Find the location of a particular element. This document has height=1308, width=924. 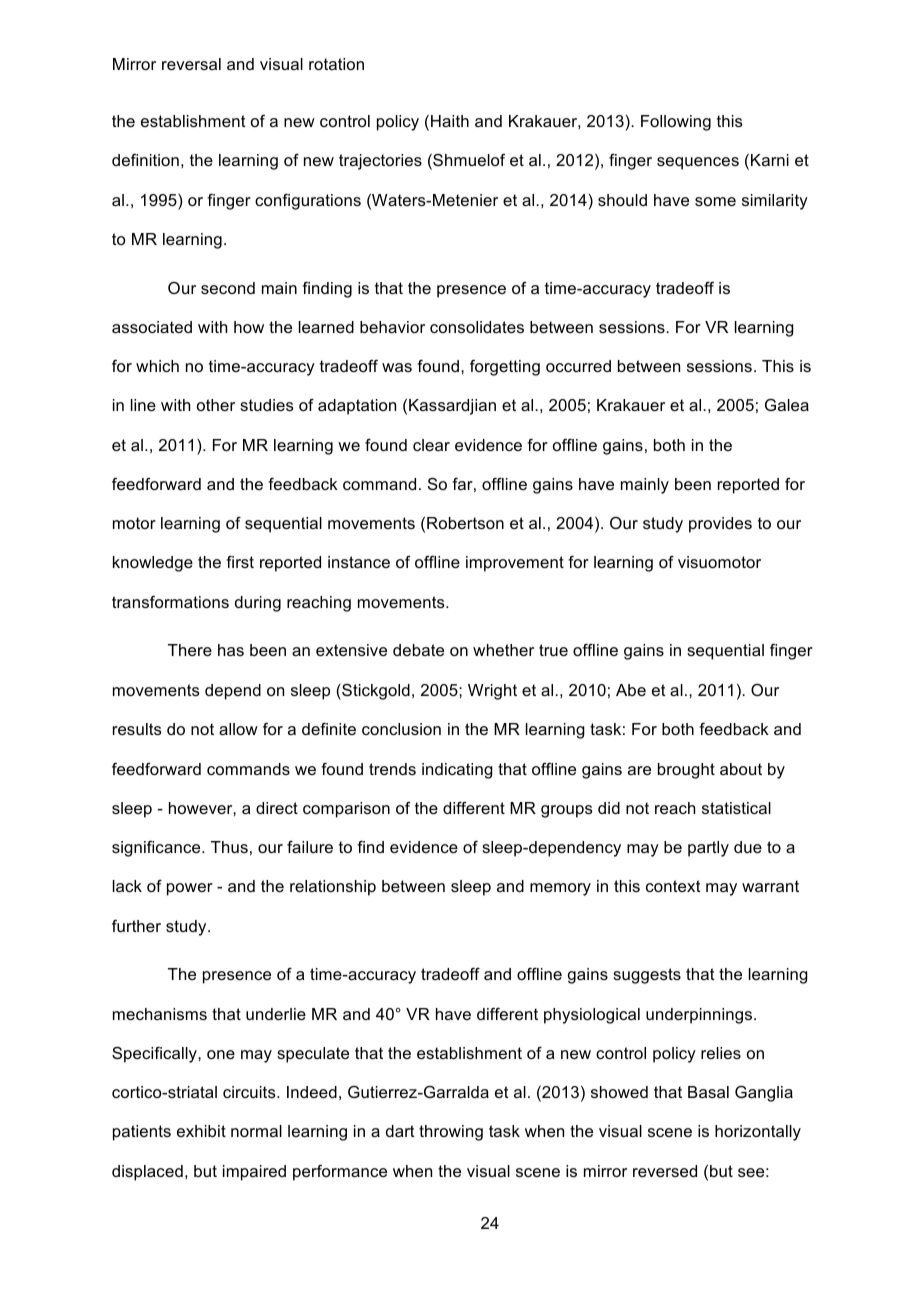

horizontally is located at coordinates (758, 1133).
